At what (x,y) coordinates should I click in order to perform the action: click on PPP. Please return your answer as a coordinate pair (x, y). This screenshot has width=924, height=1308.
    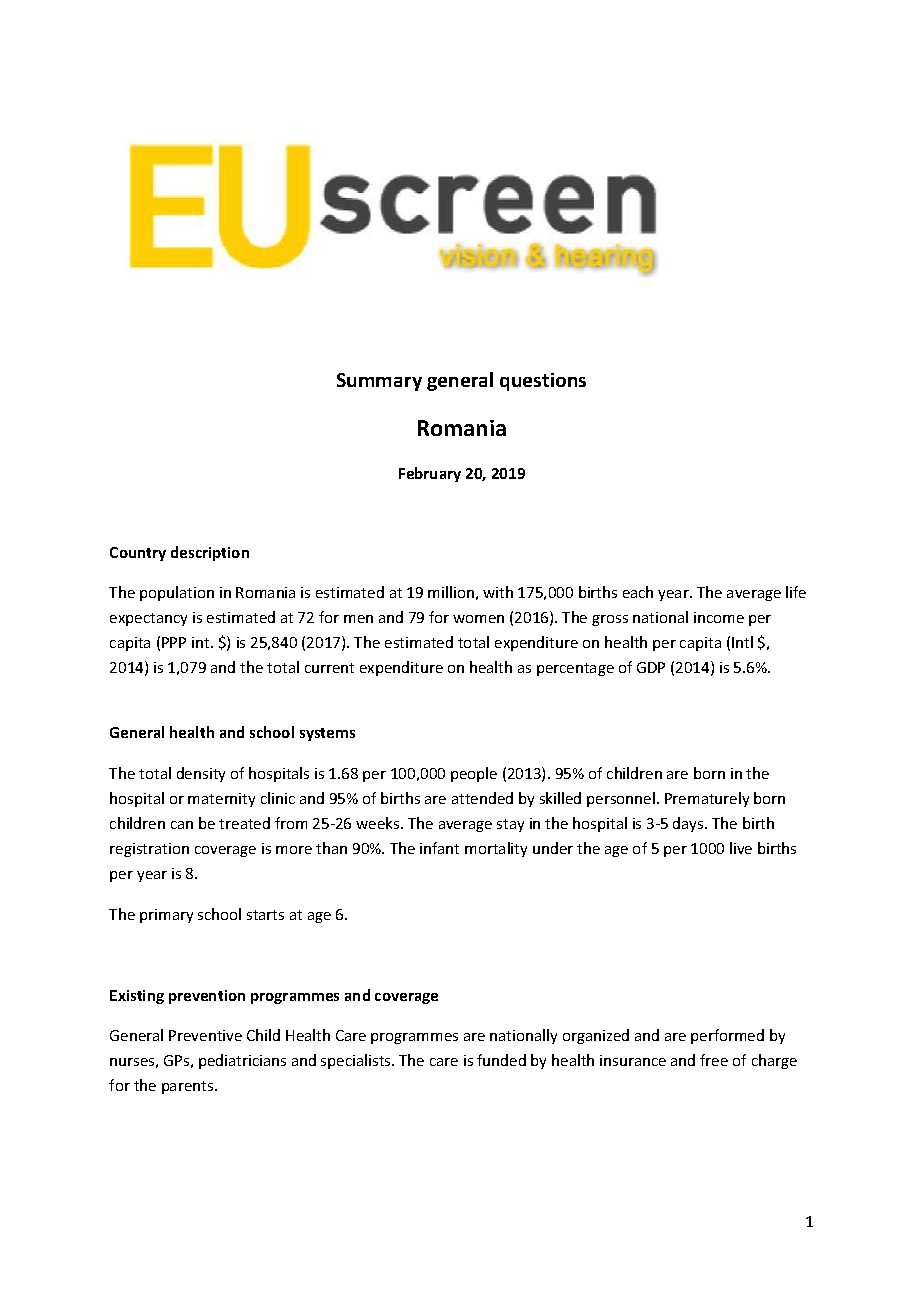
    Looking at the image, I should click on (174, 642).
